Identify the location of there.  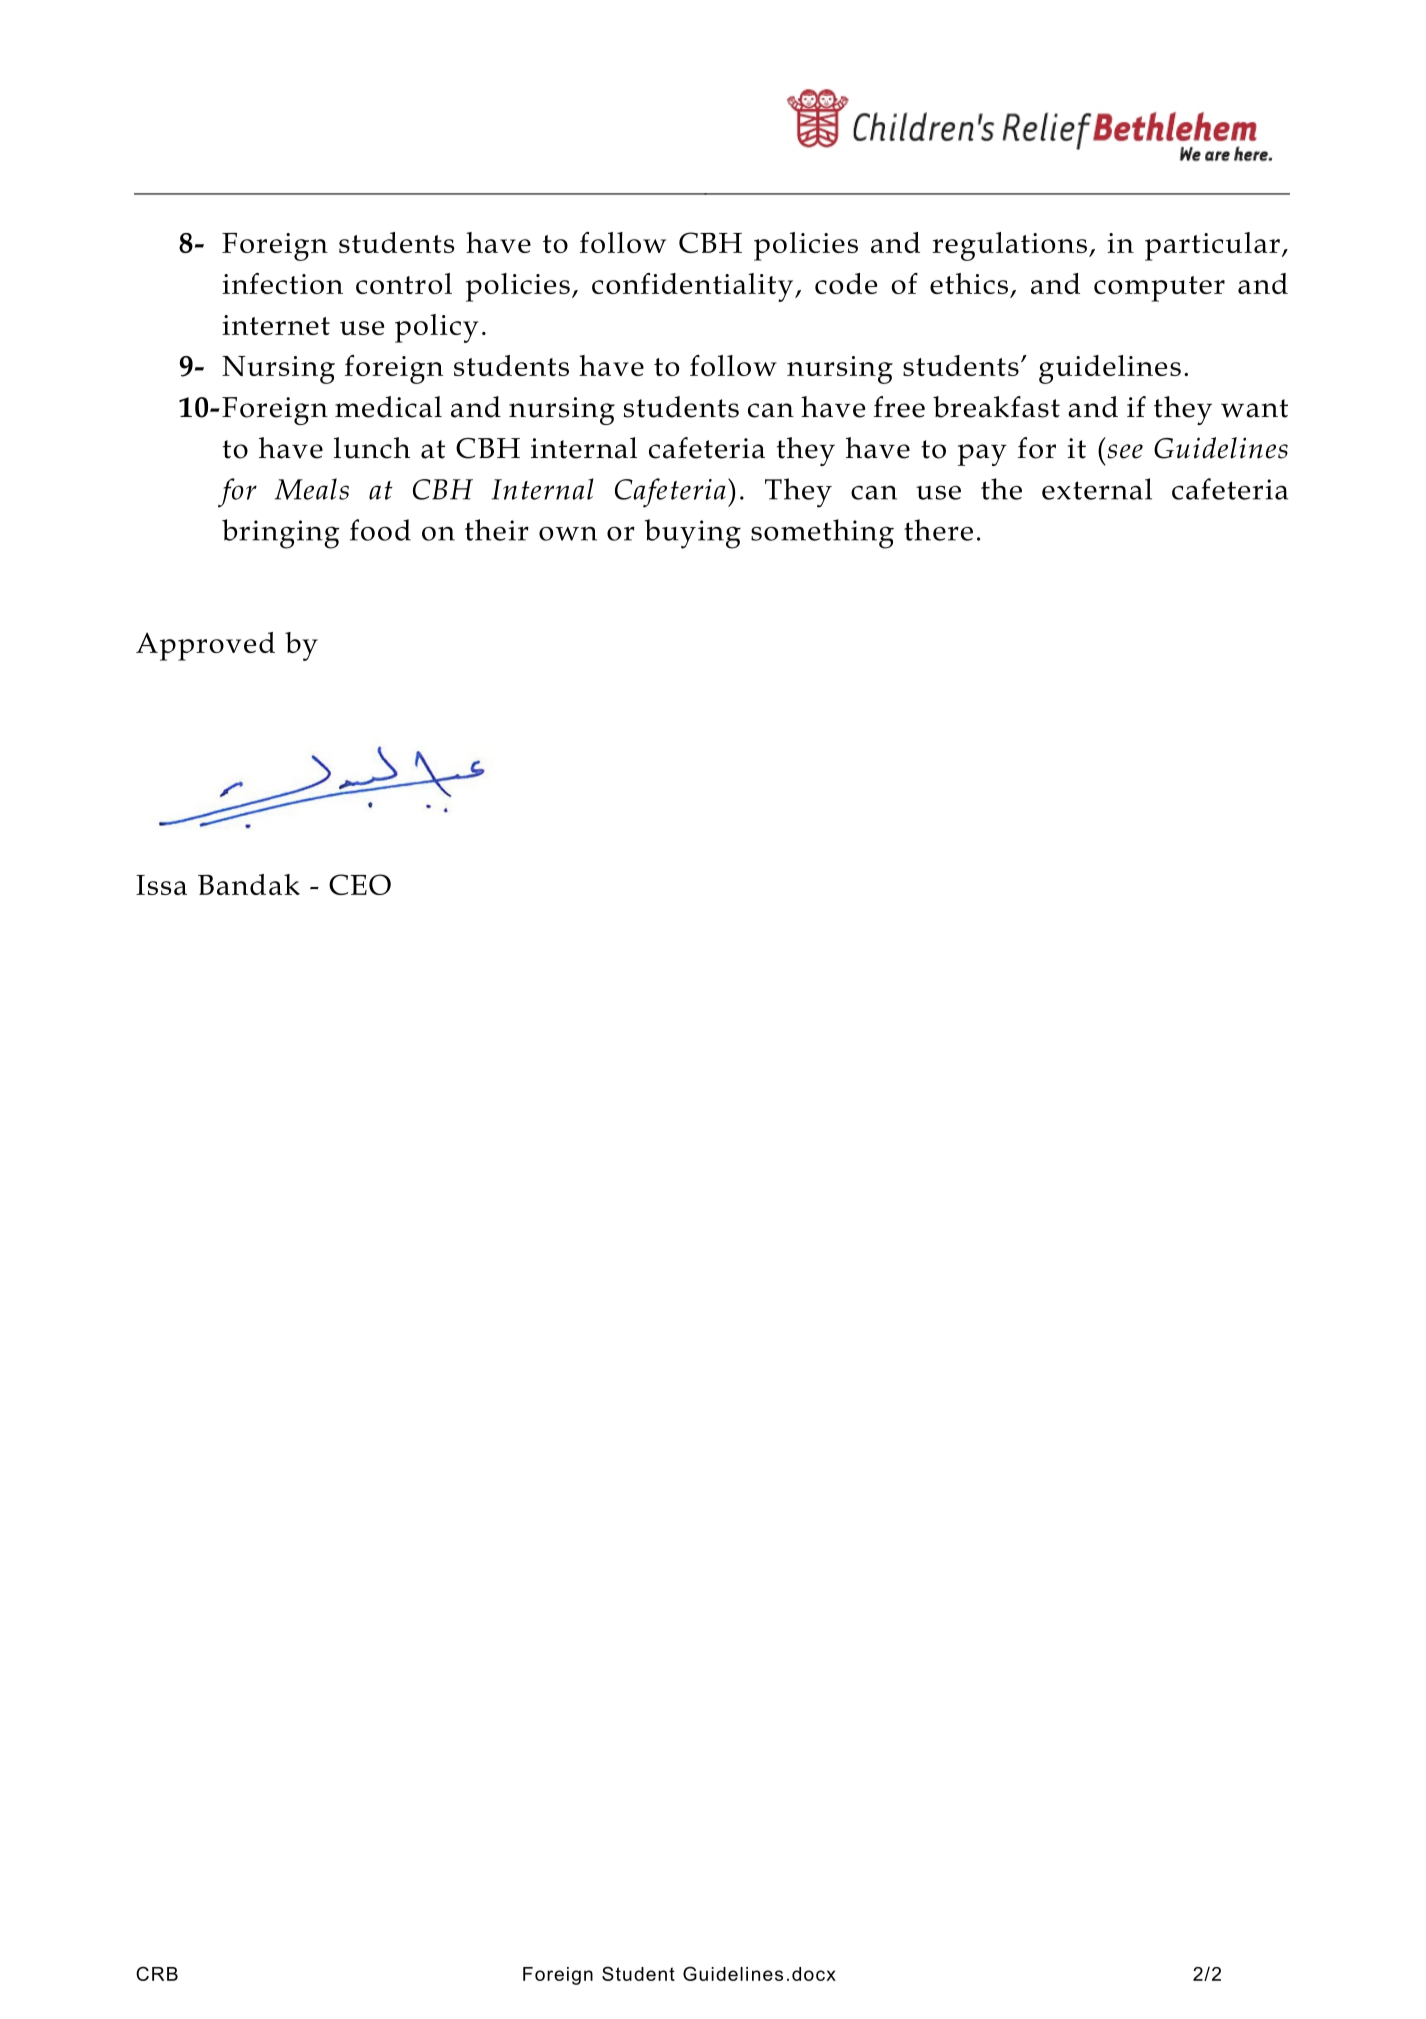
(938, 530).
